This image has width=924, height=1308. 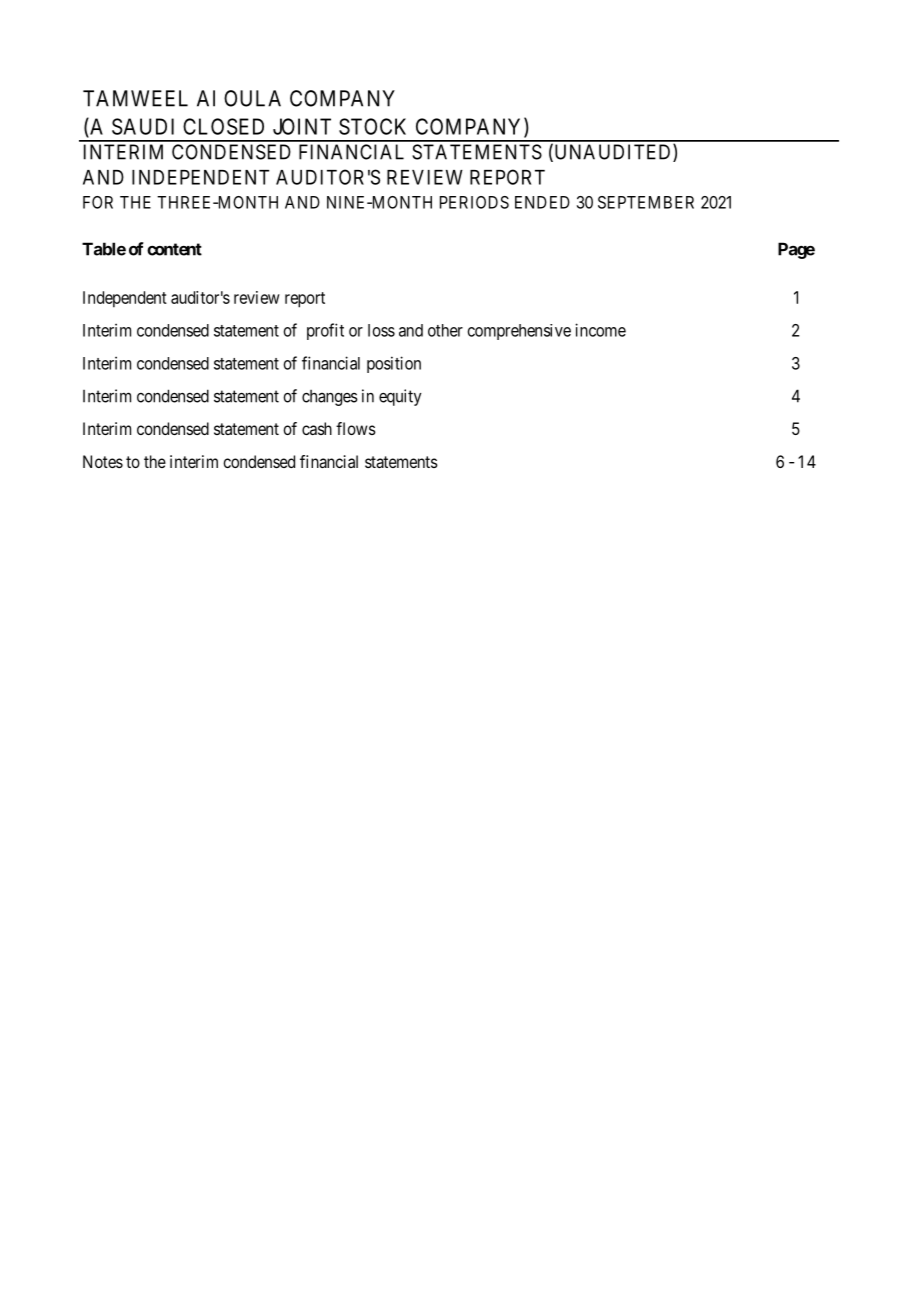 What do you see at coordinates (600, 330) in the image?
I see `income` at bounding box center [600, 330].
